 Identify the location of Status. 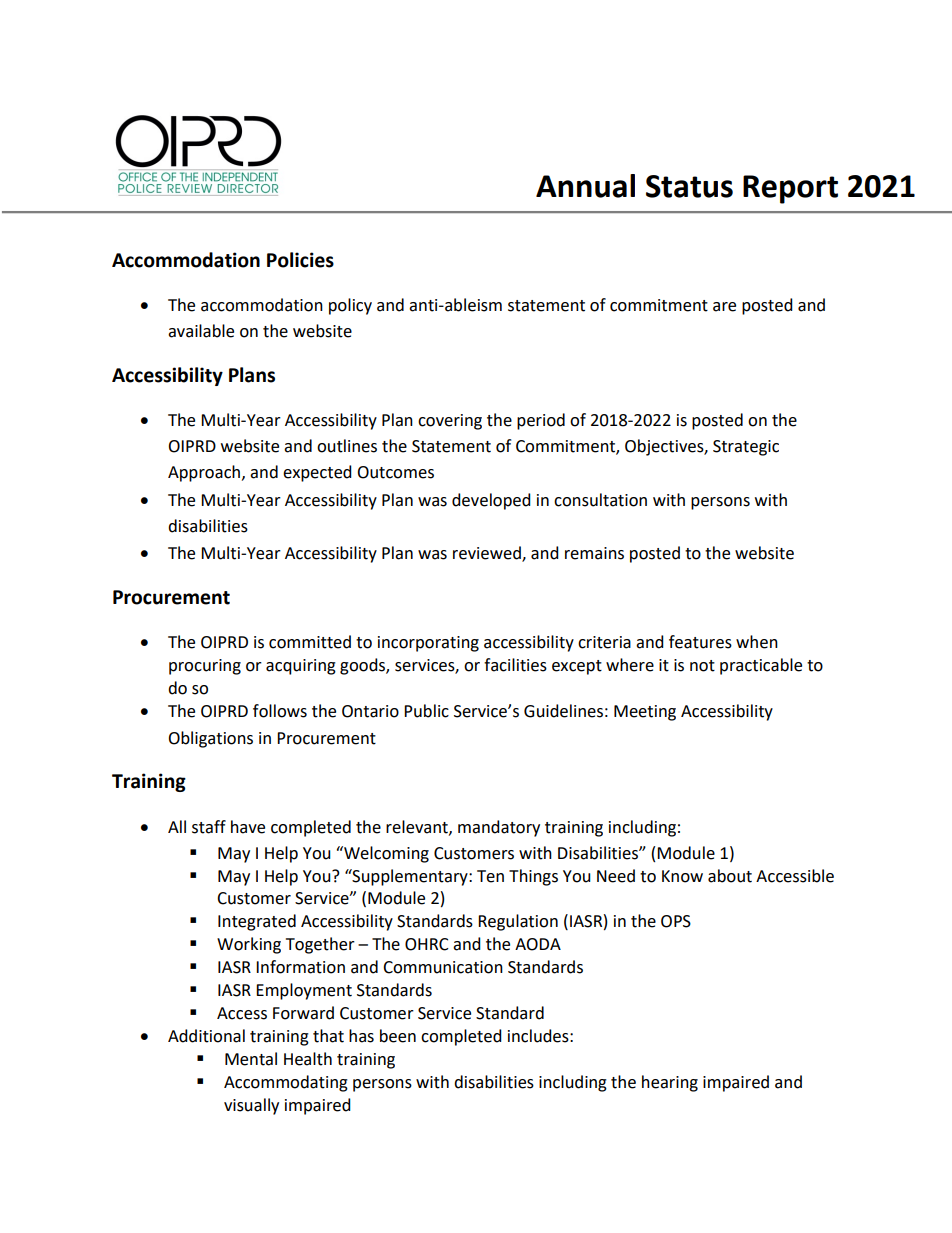
(689, 186).
